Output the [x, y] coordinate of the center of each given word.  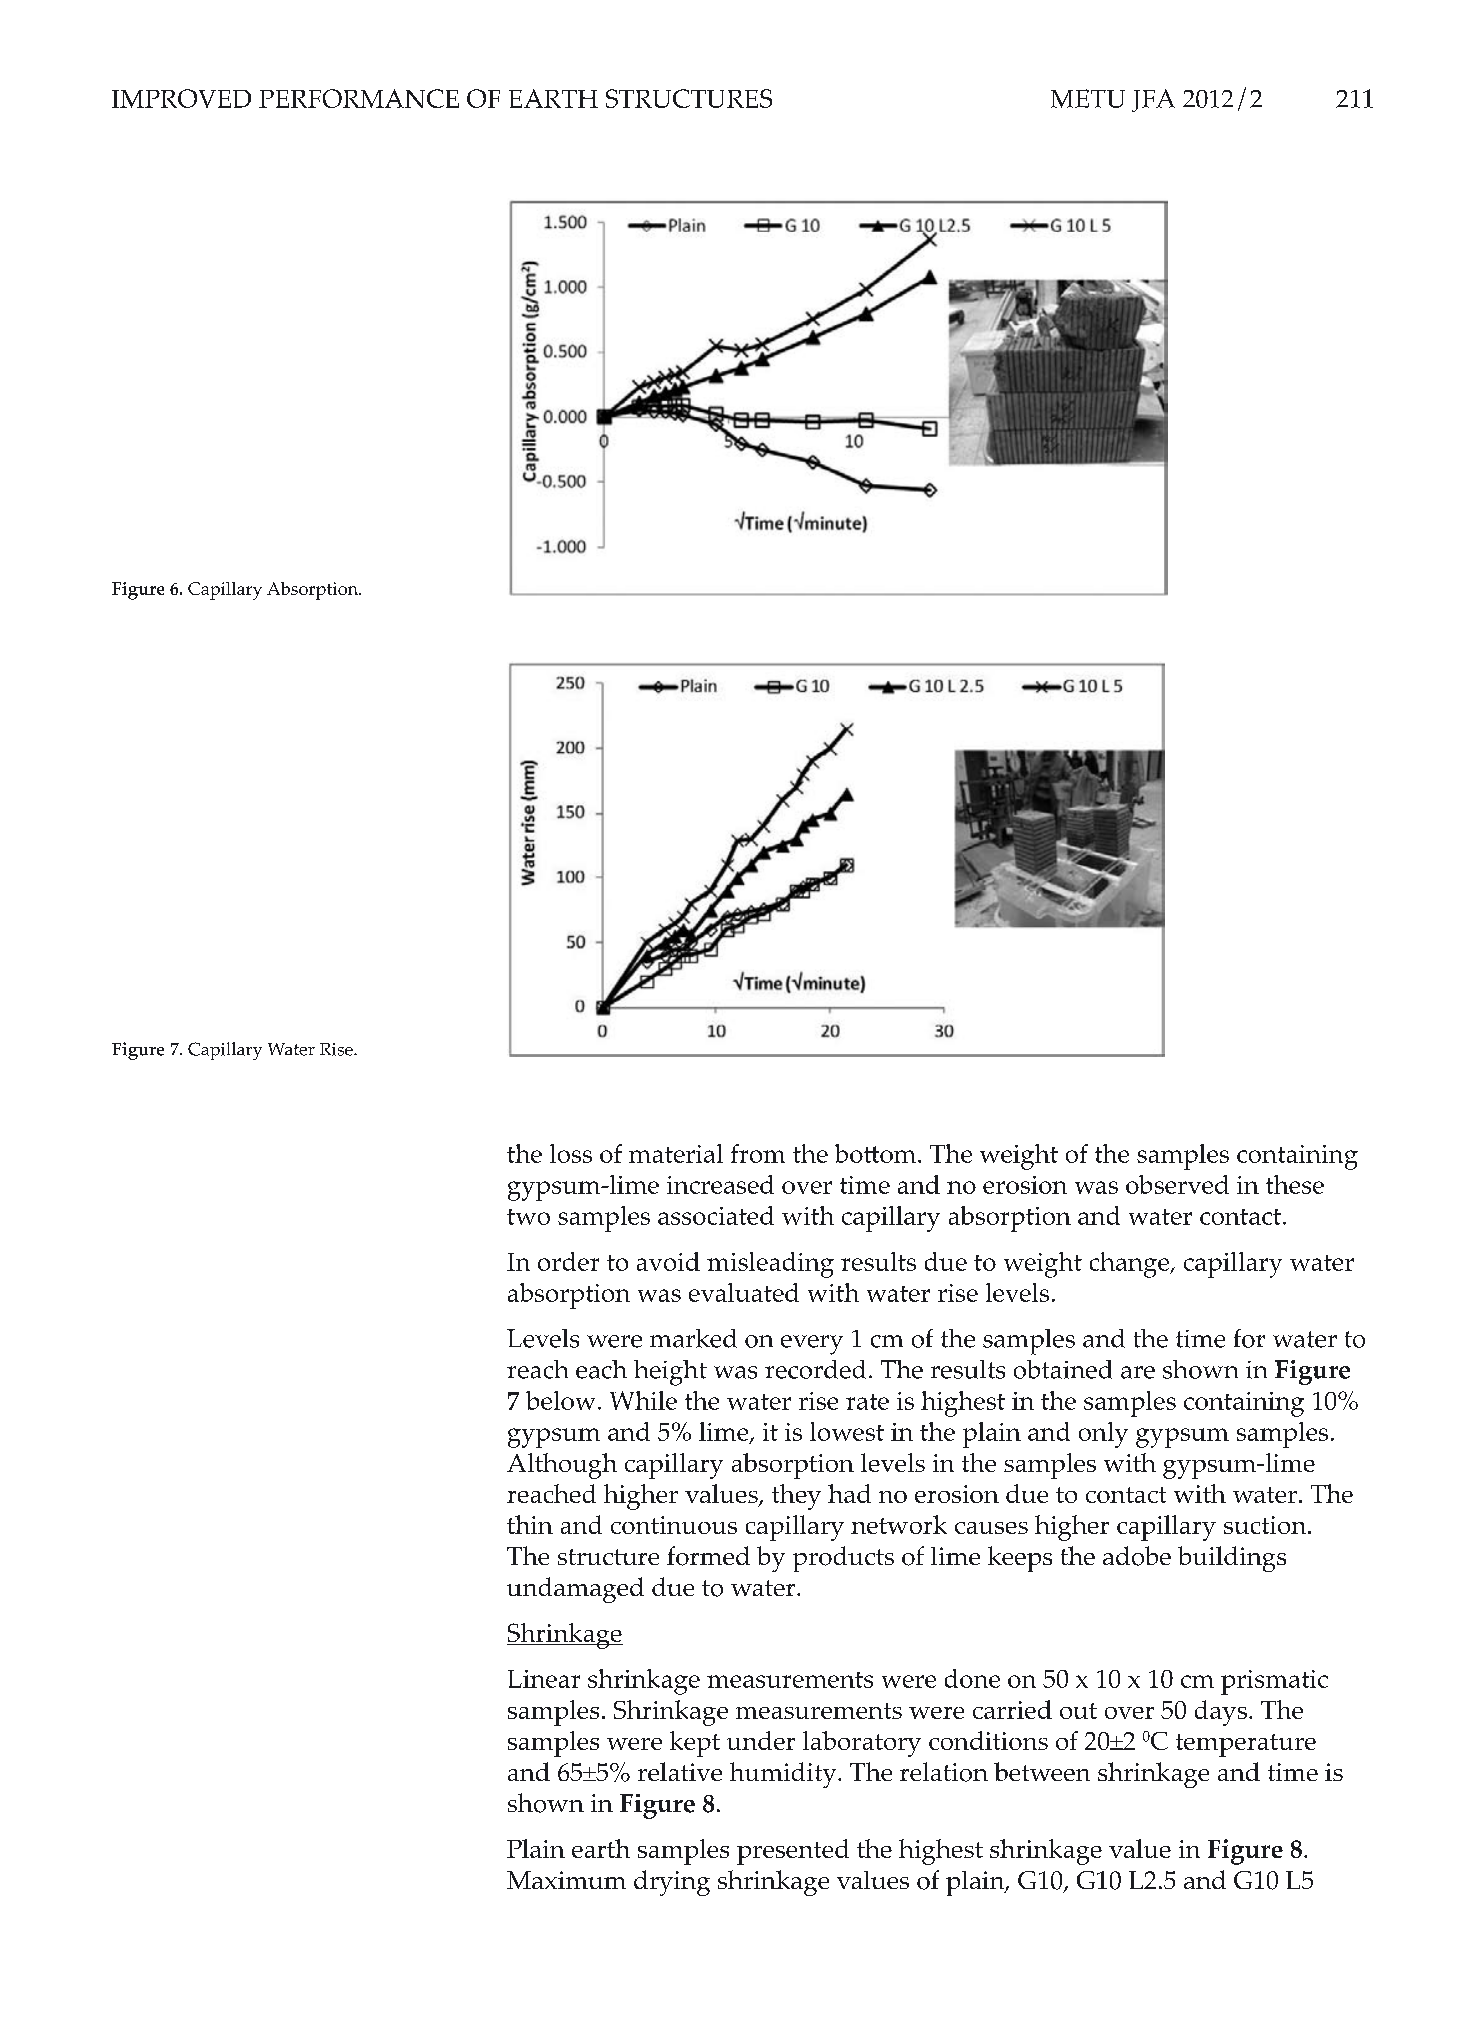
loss [571, 1153]
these [1295, 1184]
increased [720, 1184]
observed [1177, 1184]
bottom [875, 1153]
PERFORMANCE [359, 98]
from [758, 1153]
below [560, 1400]
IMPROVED [181, 98]
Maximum [566, 1880]
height [670, 1373]
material [676, 1153]
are [1138, 1372]
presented [793, 1852]
